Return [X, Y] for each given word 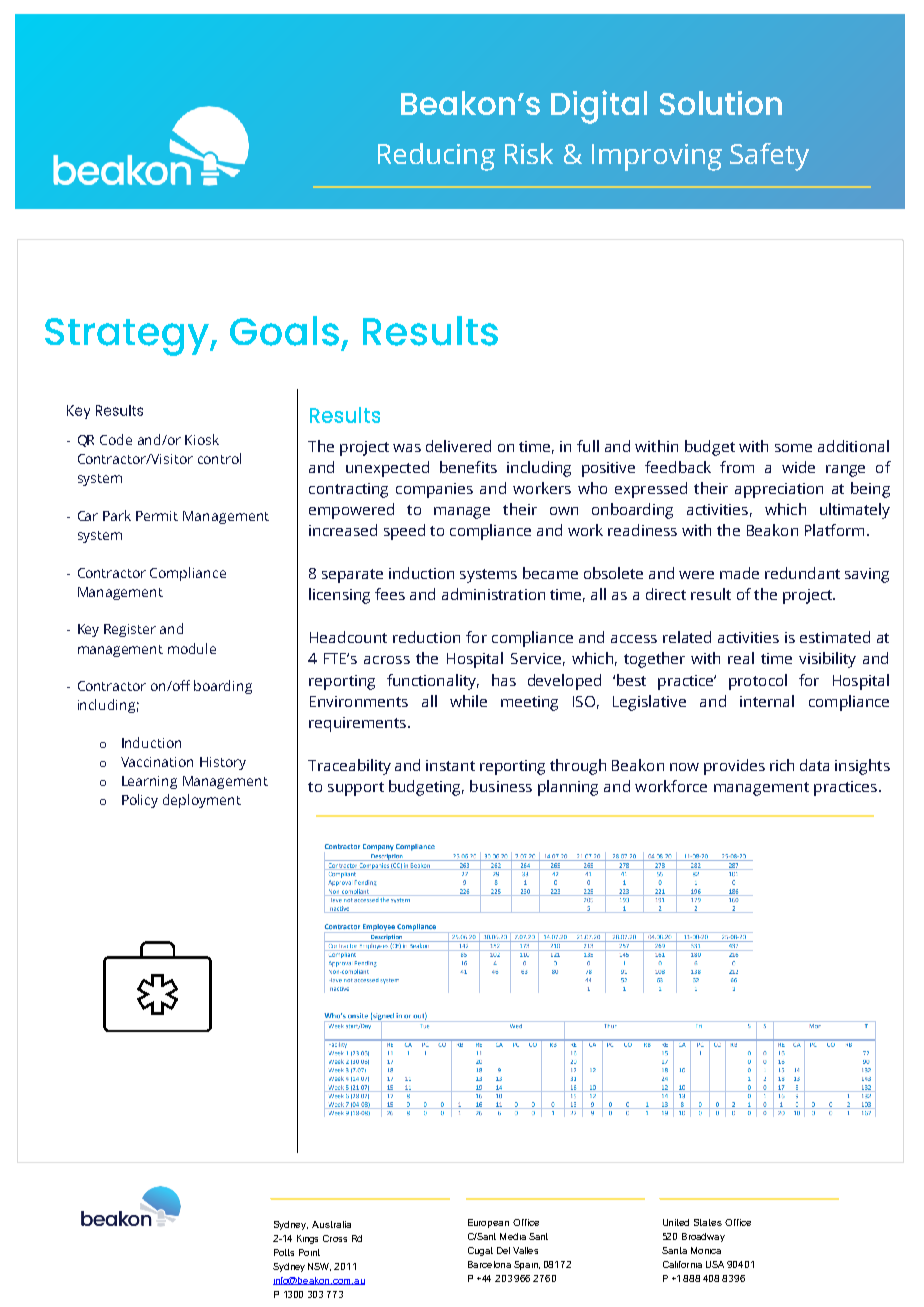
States [708, 1222]
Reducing [436, 157]
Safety [769, 157]
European [488, 1223]
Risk [529, 153]
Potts [284, 1252]
